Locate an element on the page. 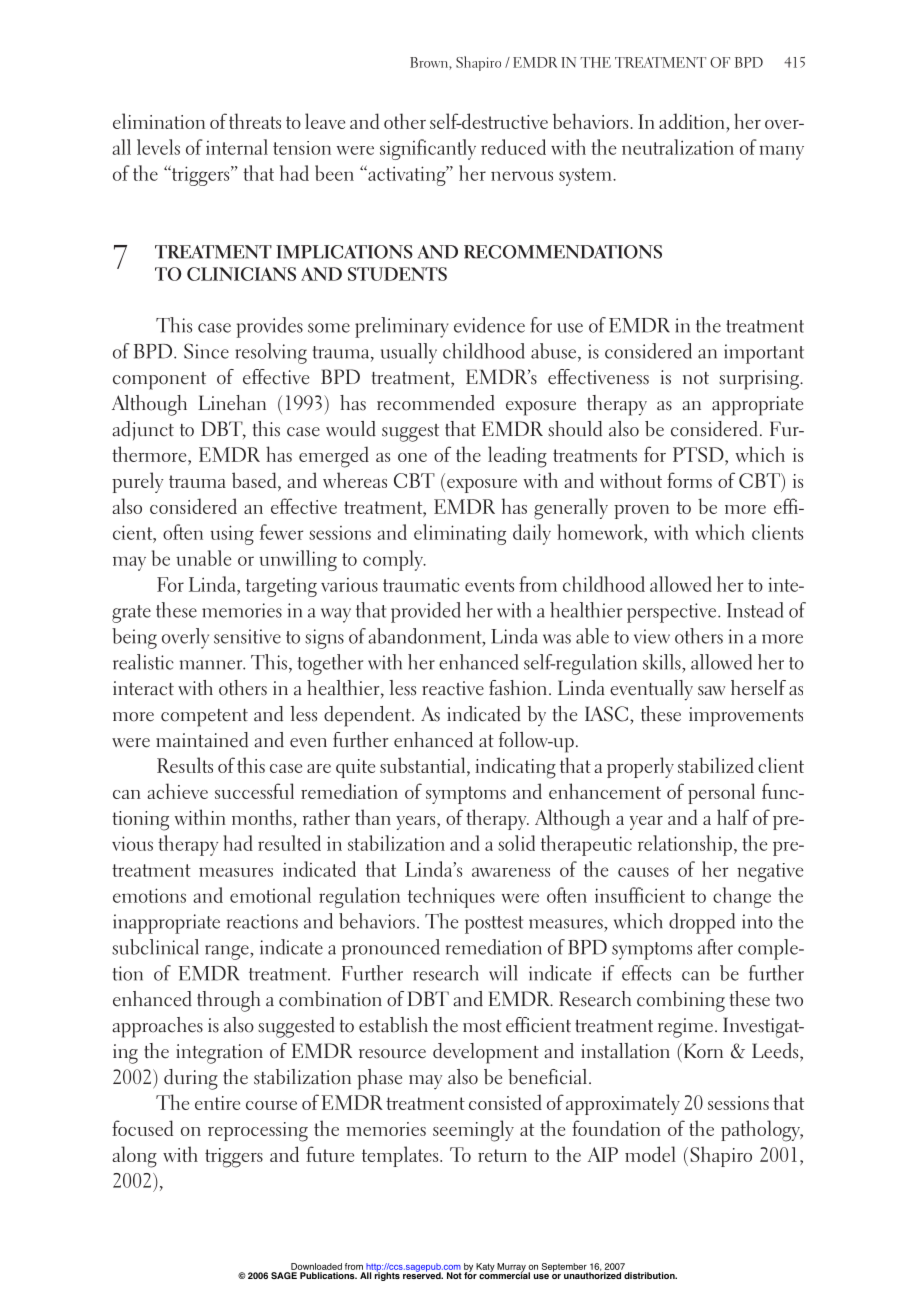  through is located at coordinates (228, 1001).
